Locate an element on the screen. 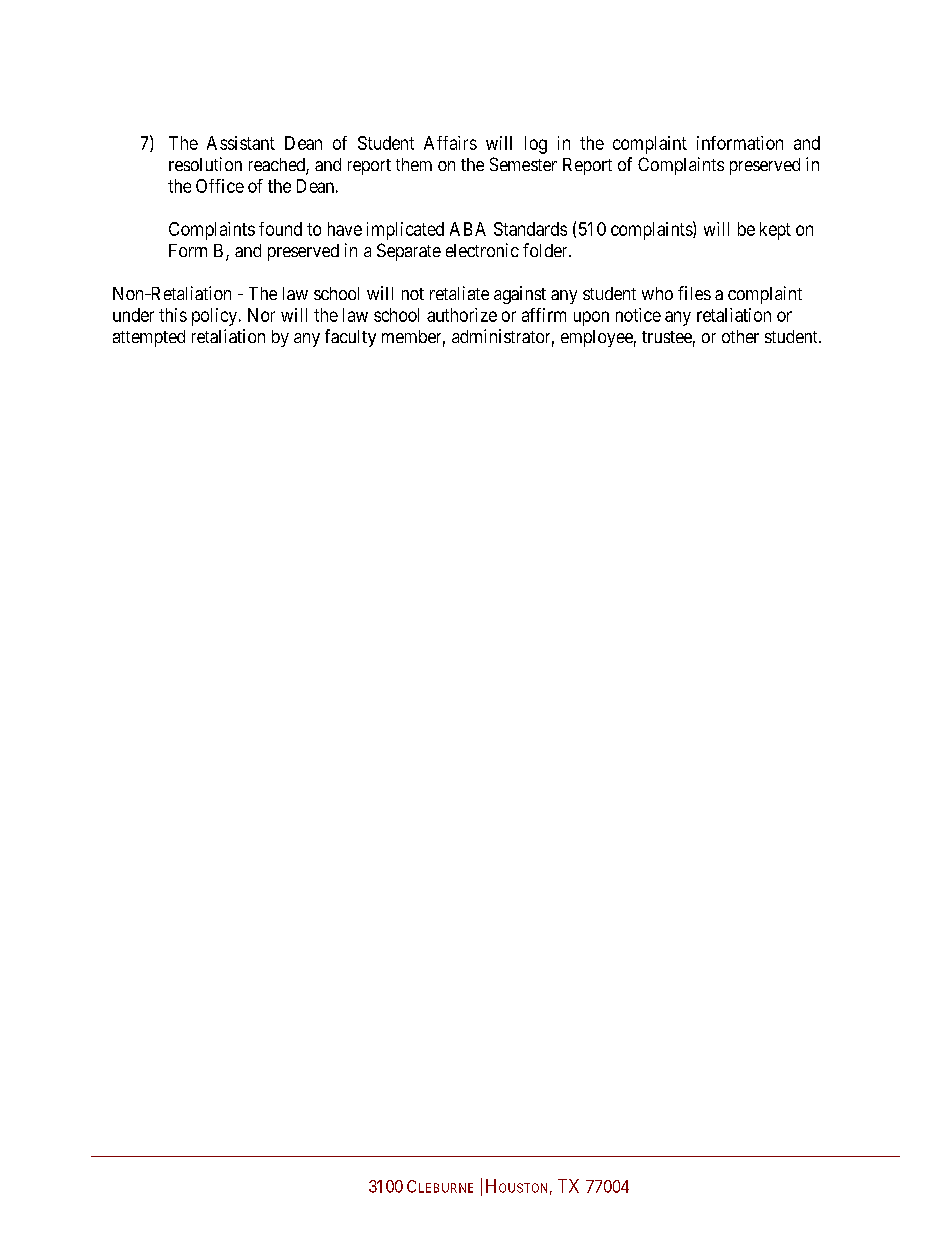  attempted is located at coordinates (149, 338).
